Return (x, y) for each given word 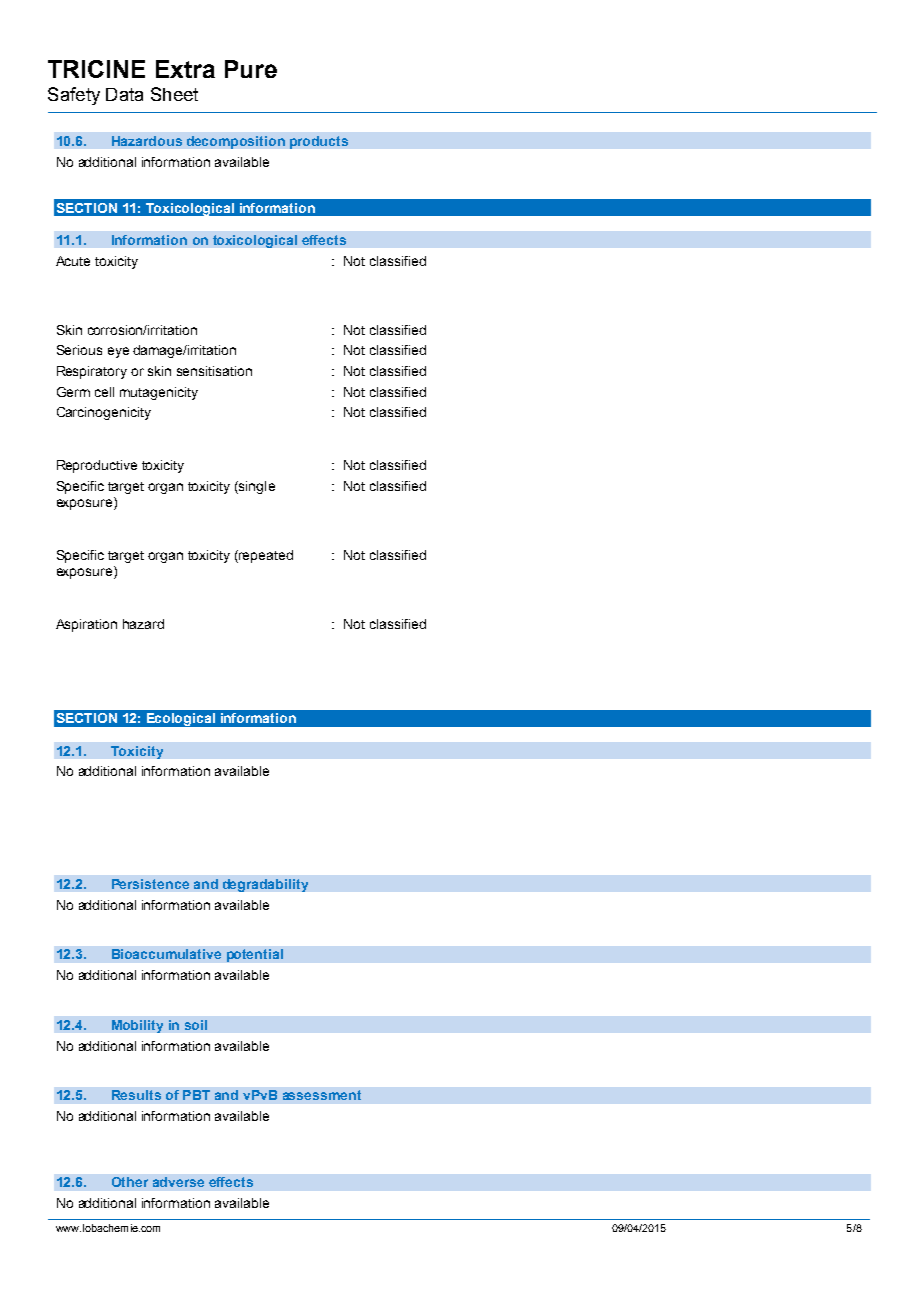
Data (124, 94)
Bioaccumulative (166, 954)
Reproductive (97, 466)
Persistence (150, 884)
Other (130, 1182)
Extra (185, 69)
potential (255, 955)
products (319, 142)
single (256, 487)
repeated (265, 556)
